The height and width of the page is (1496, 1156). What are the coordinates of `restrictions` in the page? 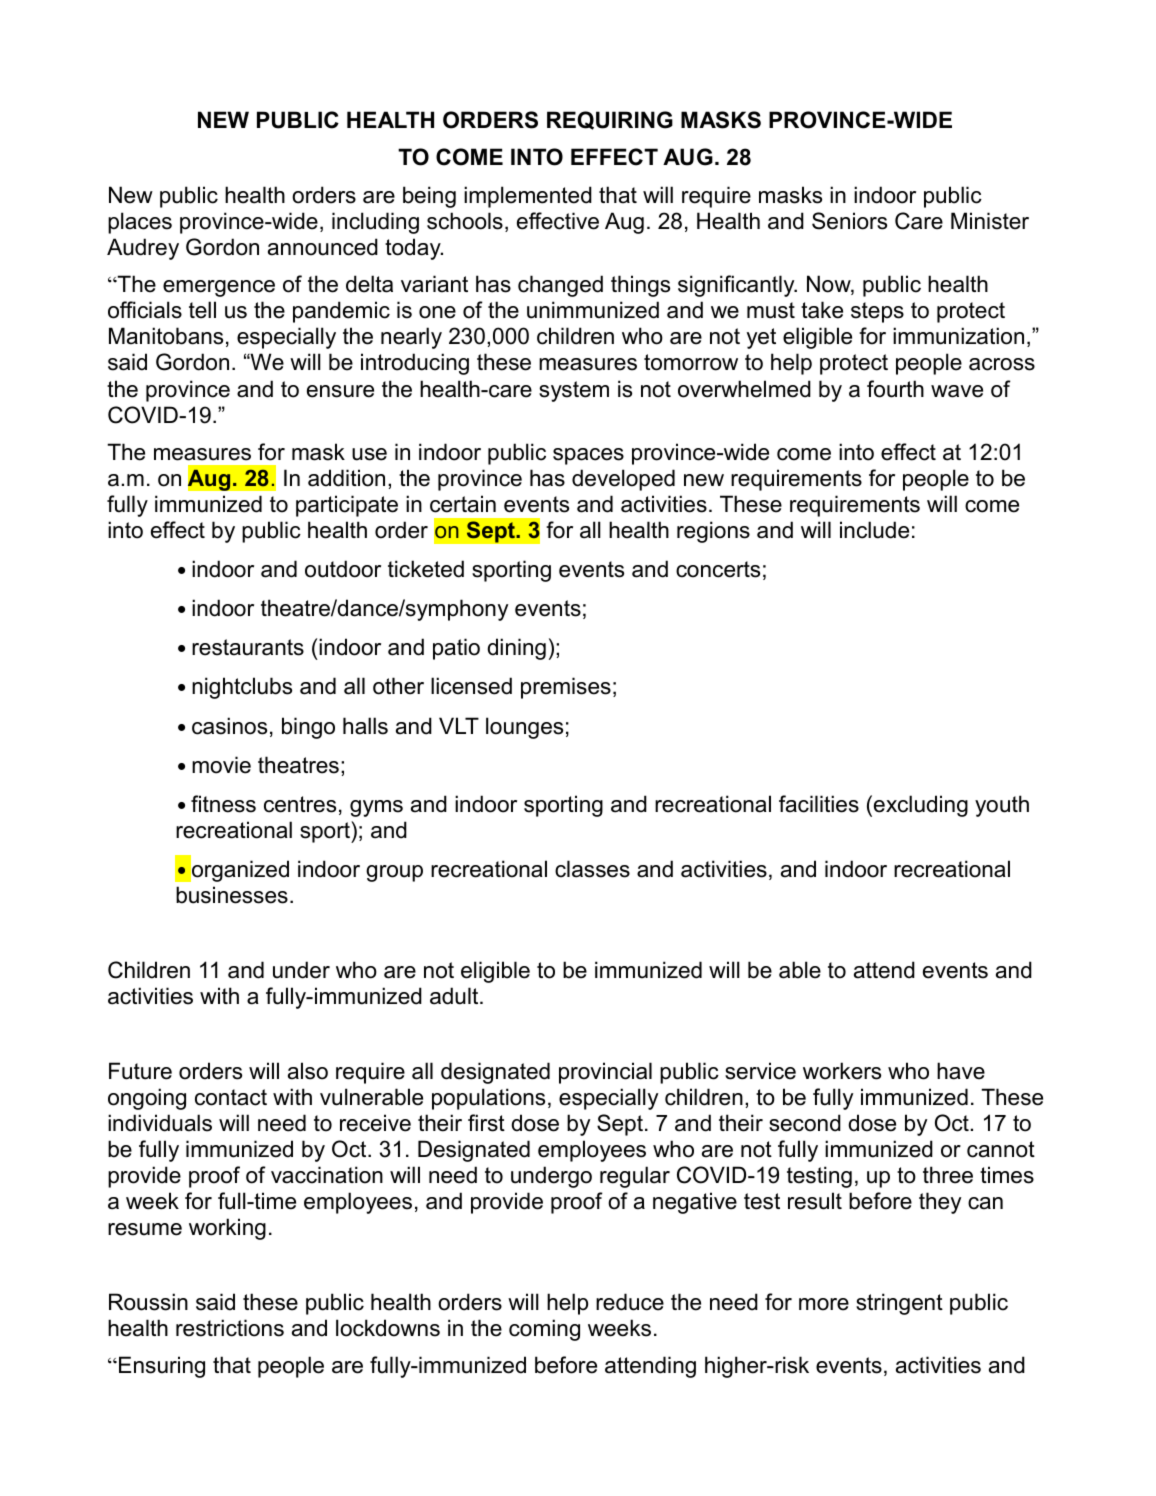 It's located at (230, 1328).
